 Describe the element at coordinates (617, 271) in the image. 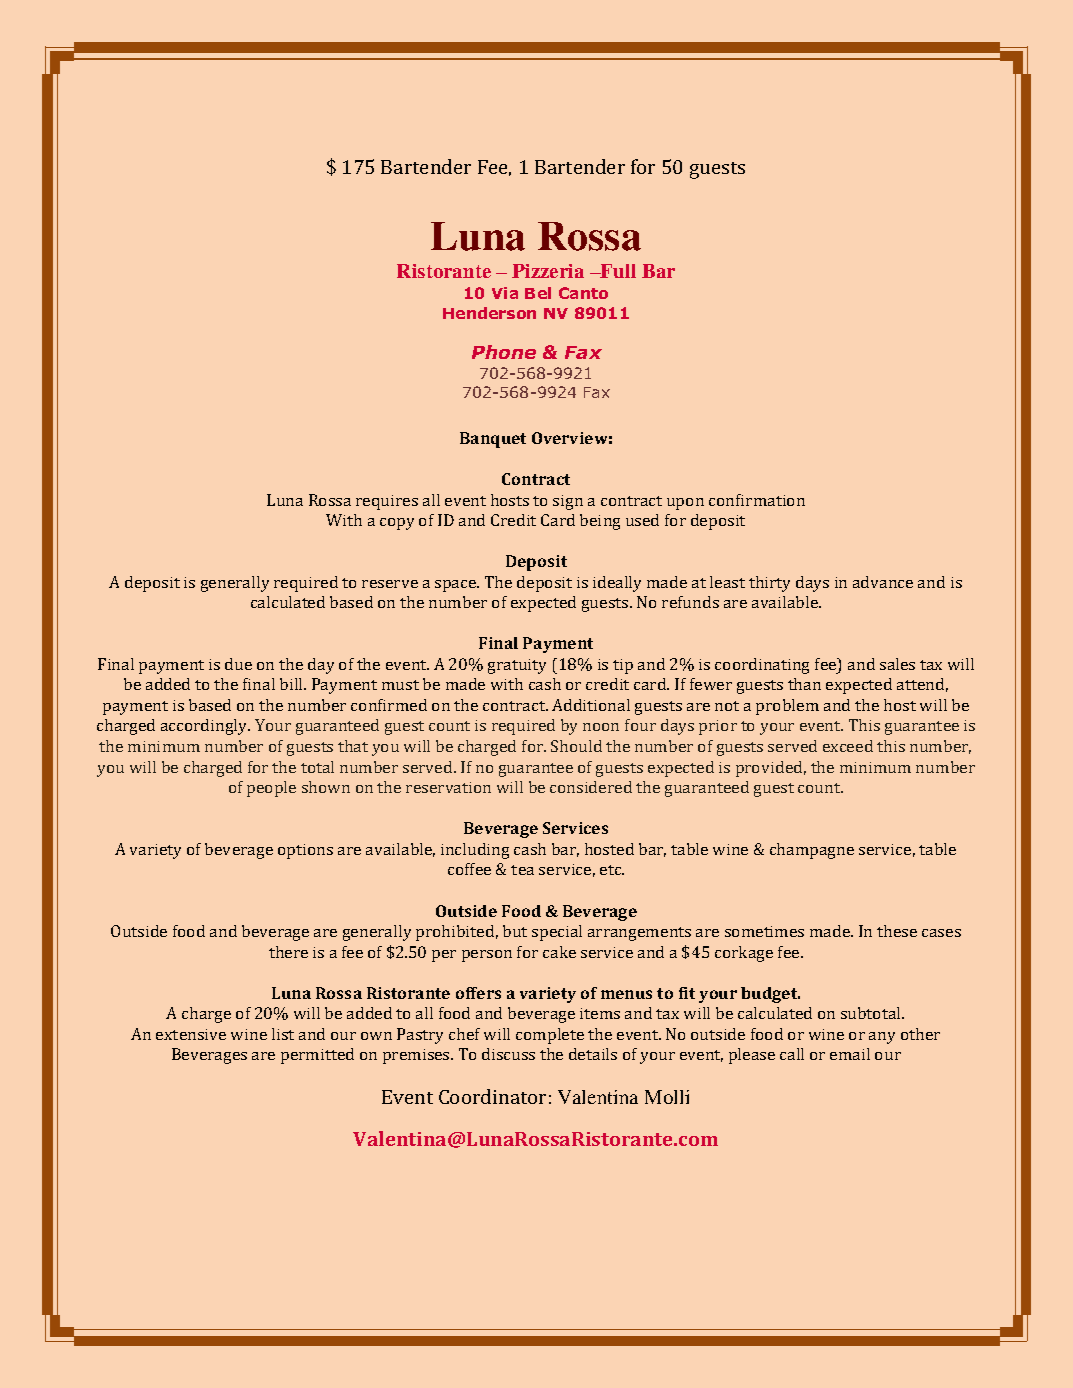

I see `Full` at that location.
